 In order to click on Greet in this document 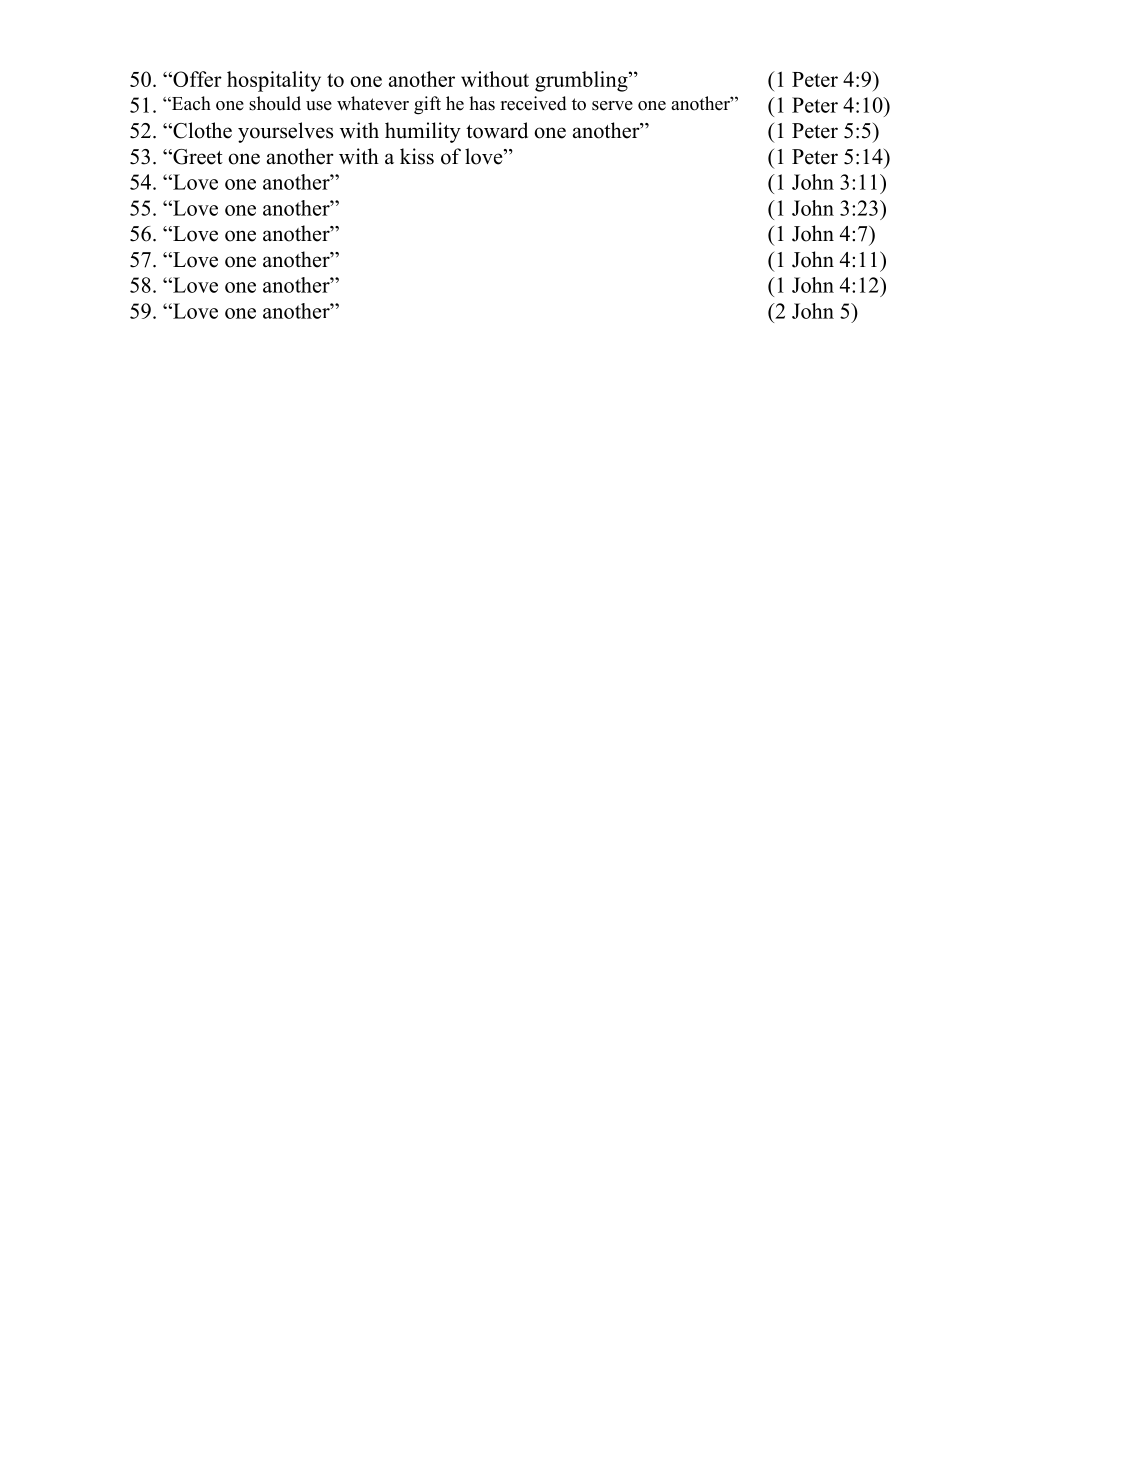, I will do `click(197, 157)`.
